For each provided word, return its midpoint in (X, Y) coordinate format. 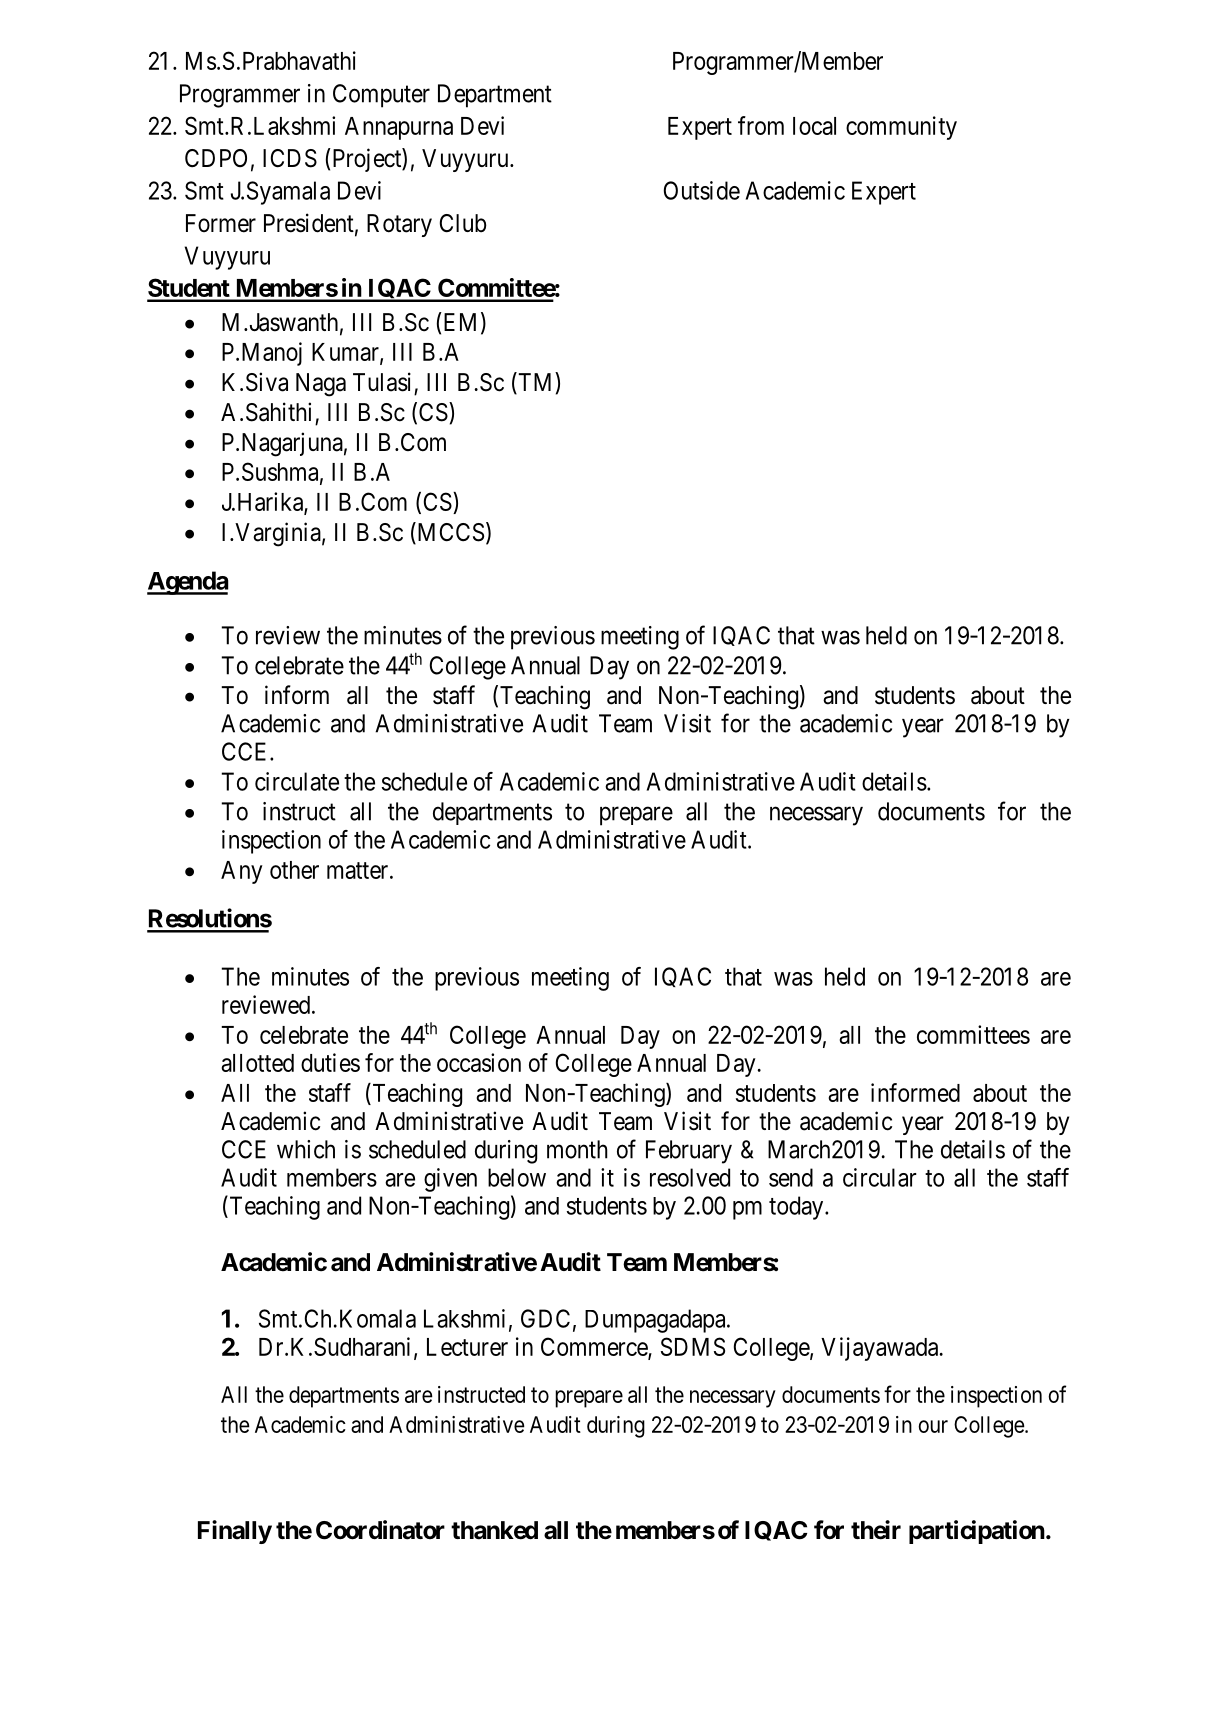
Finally (235, 1532)
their (876, 1530)
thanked (494, 1530)
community (901, 128)
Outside (702, 190)
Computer (381, 96)
